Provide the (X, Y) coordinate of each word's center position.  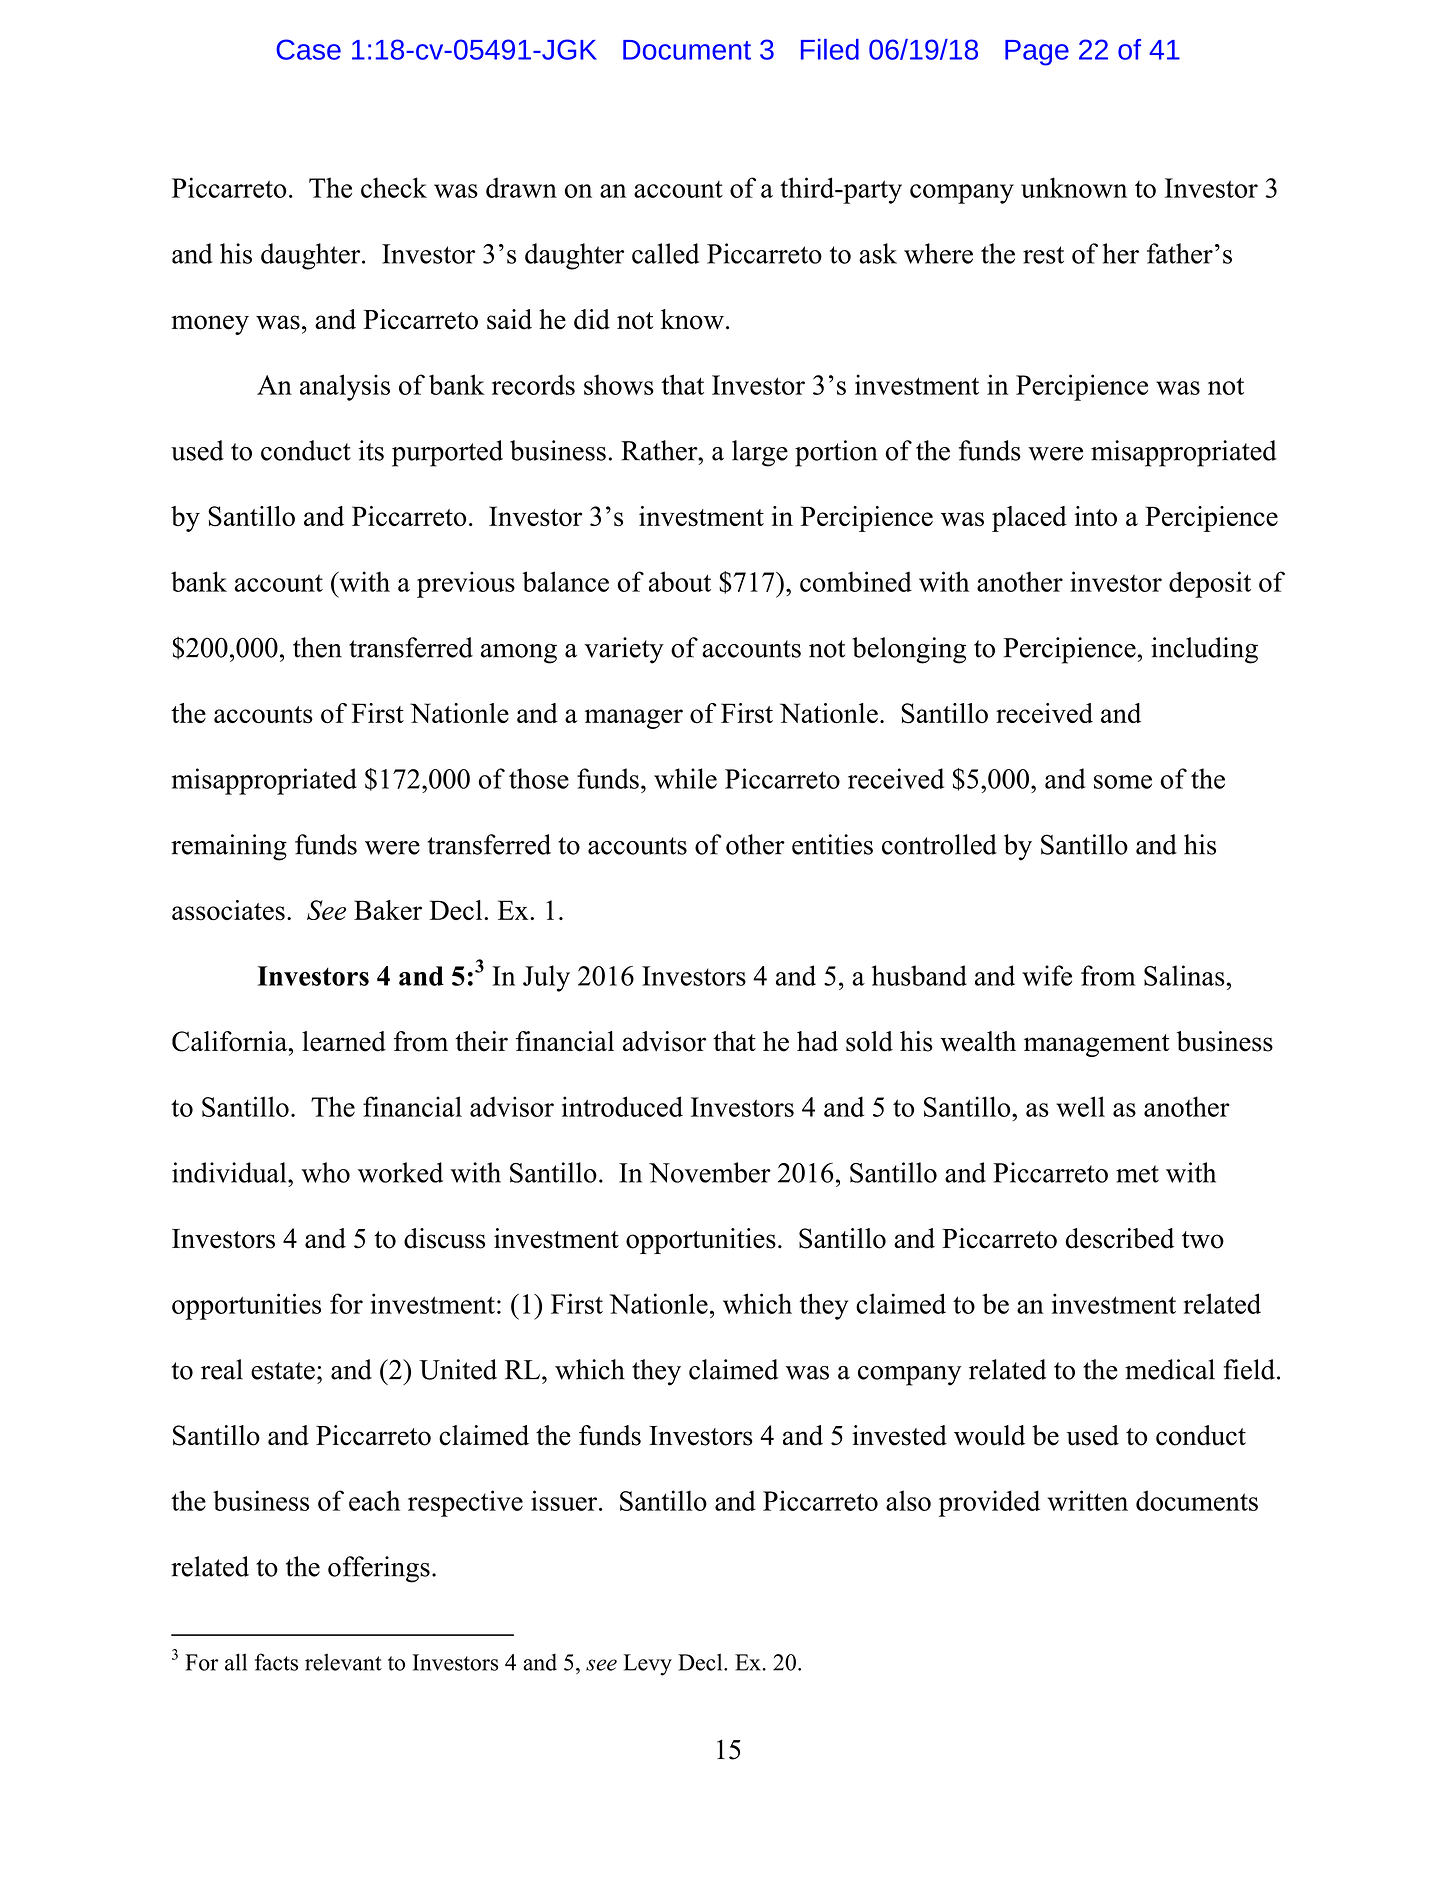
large (760, 453)
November (710, 1172)
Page (1037, 53)
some (1123, 782)
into (1096, 516)
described (1120, 1238)
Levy (647, 1665)
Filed (830, 49)
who (325, 1172)
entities (832, 844)
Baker (388, 910)
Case (308, 49)
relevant (343, 1662)
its (371, 450)
